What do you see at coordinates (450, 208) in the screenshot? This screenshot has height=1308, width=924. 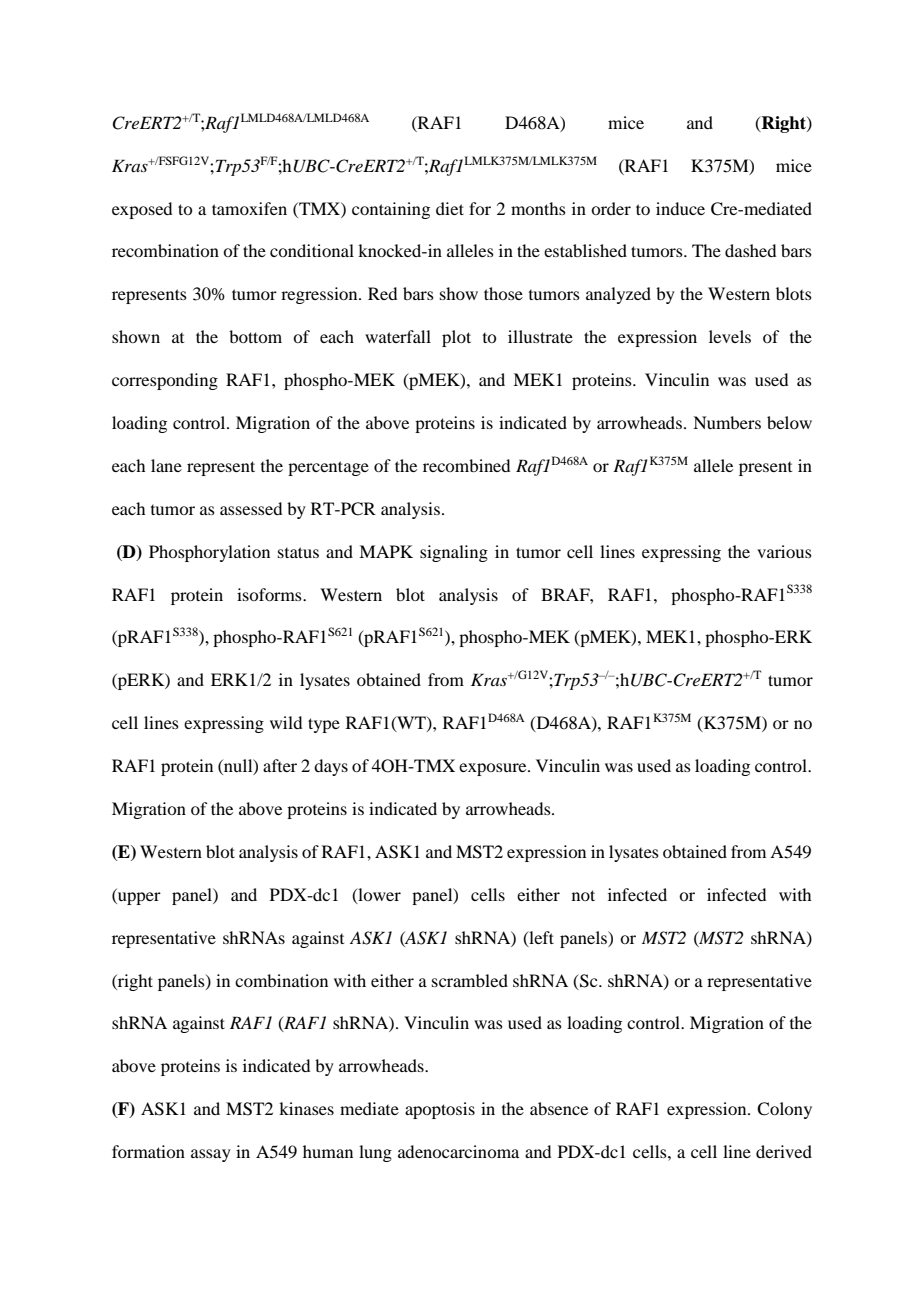 I see `diet` at bounding box center [450, 208].
